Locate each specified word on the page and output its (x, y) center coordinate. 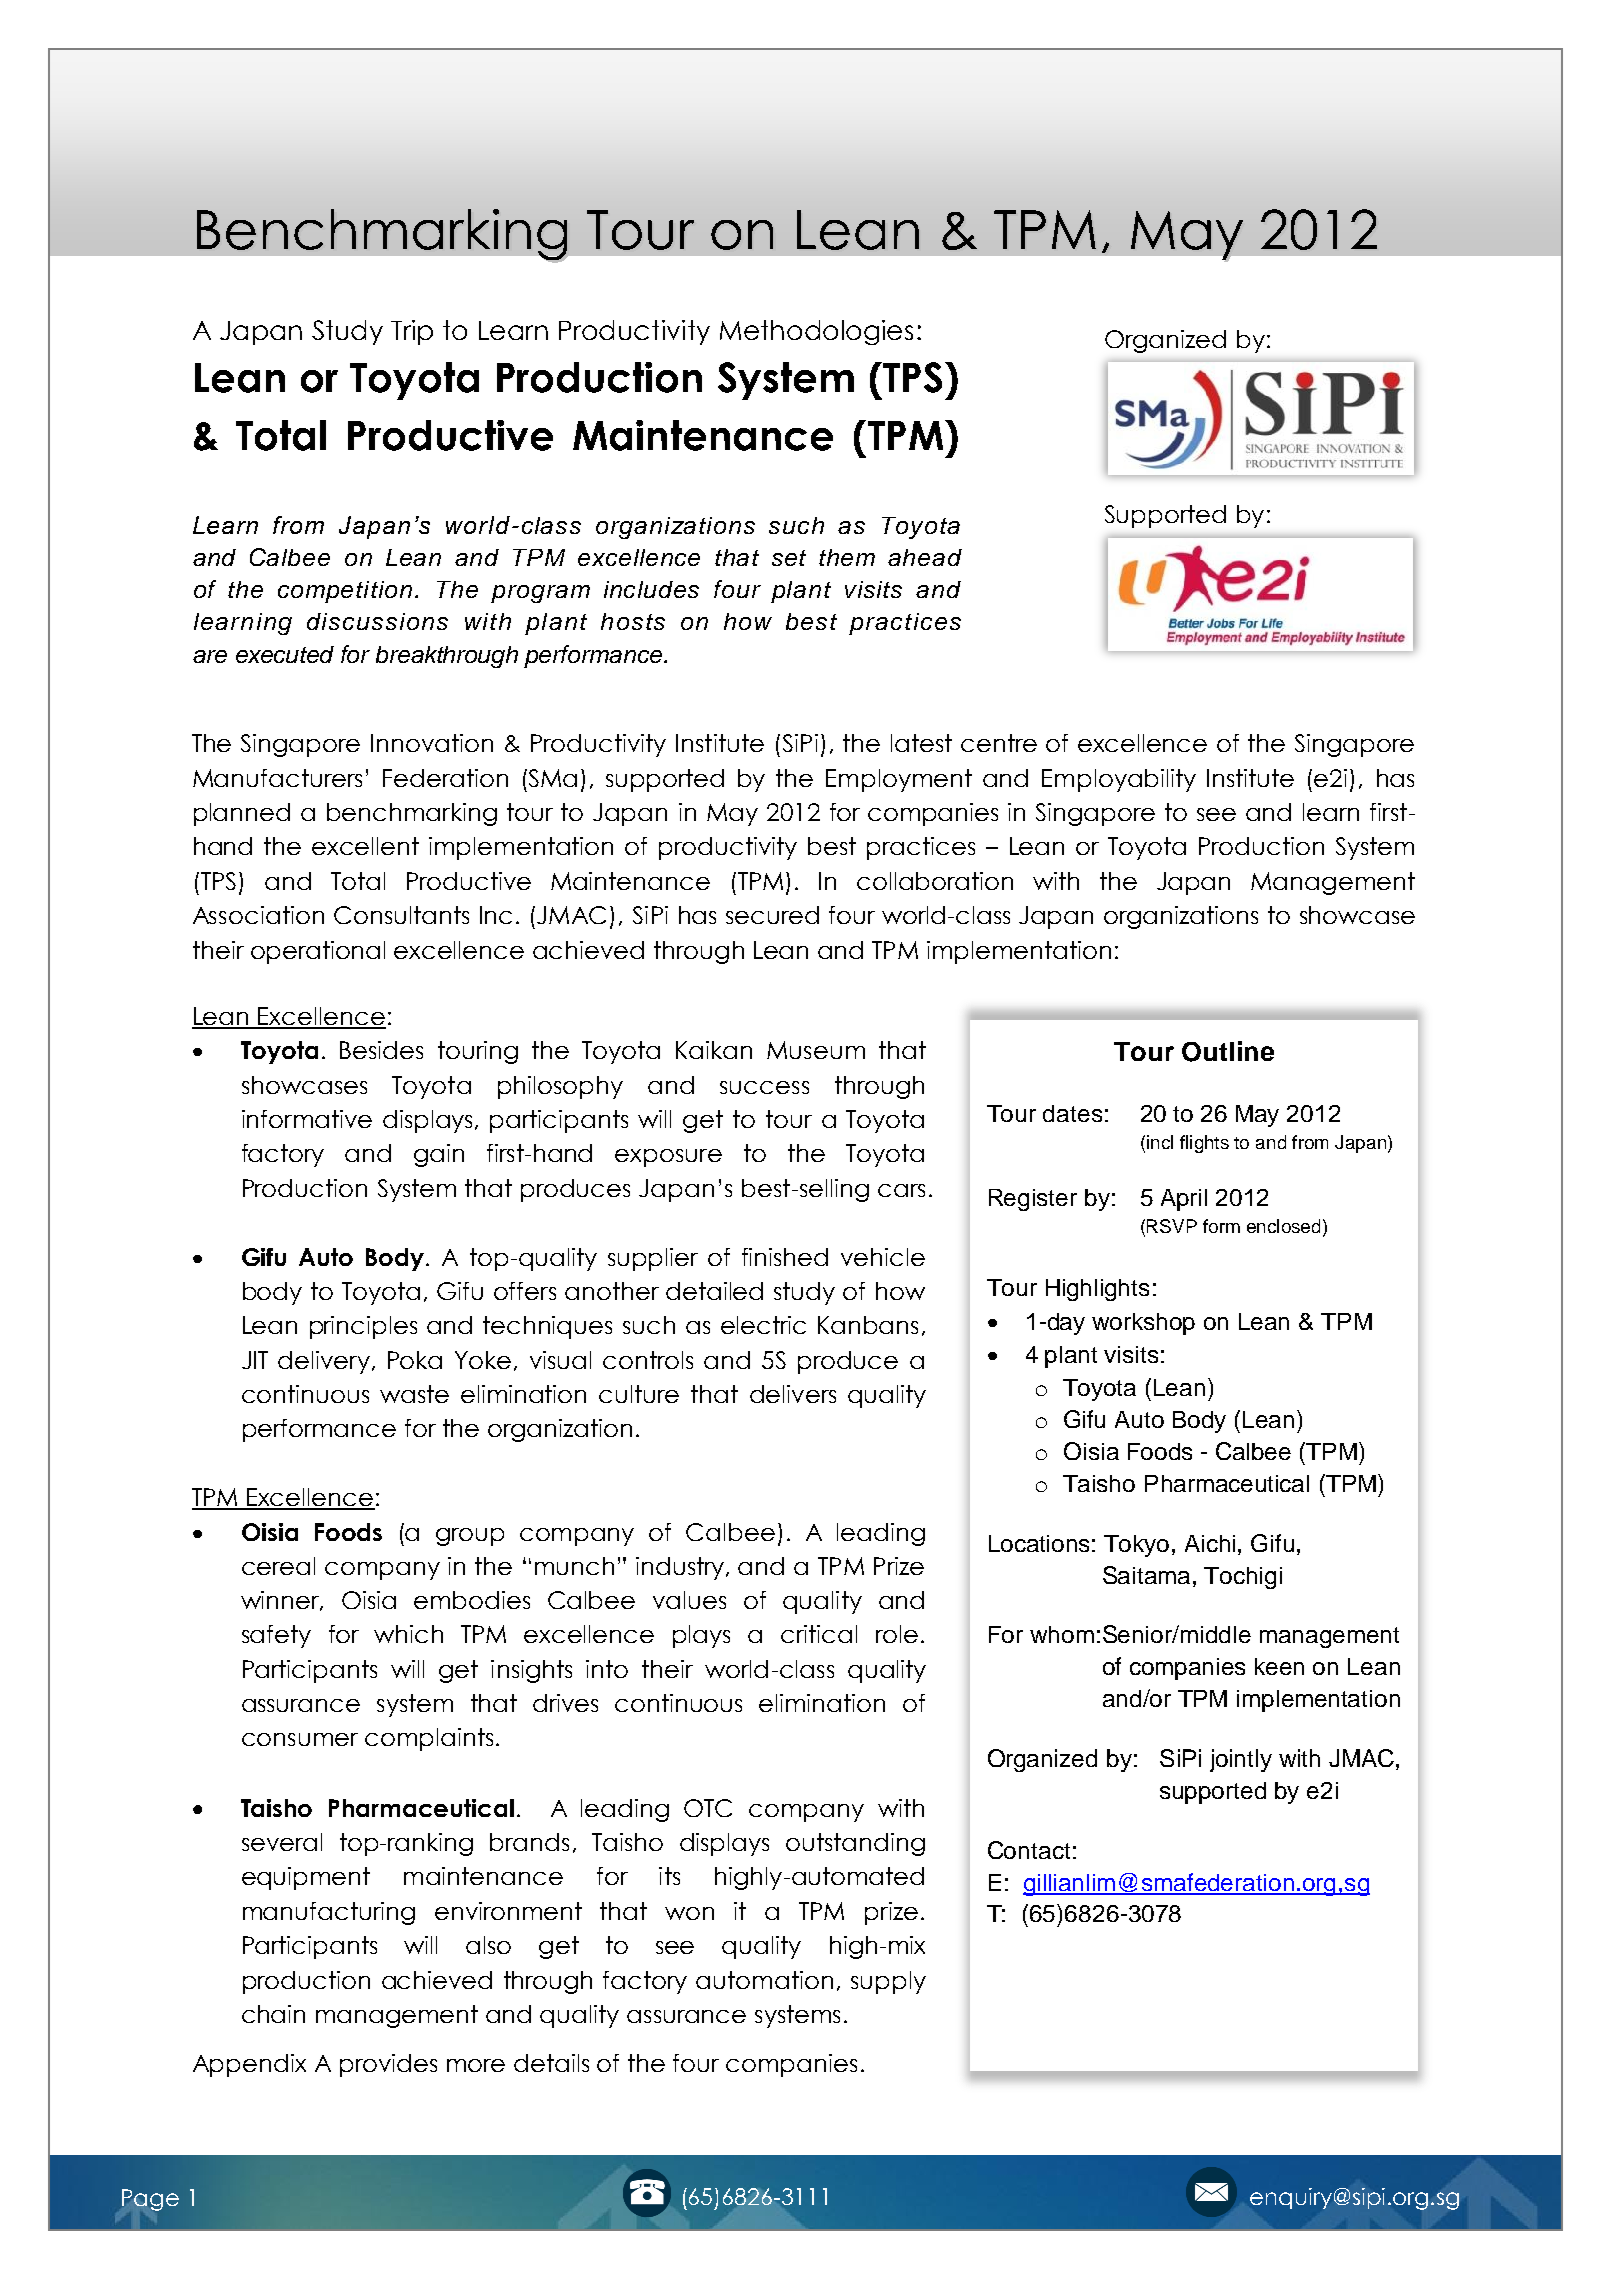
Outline (1228, 1051)
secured (772, 915)
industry (681, 1568)
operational (318, 952)
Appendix (249, 2065)
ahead (925, 557)
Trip (412, 332)
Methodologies (816, 332)
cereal (278, 1566)
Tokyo (1138, 1546)
